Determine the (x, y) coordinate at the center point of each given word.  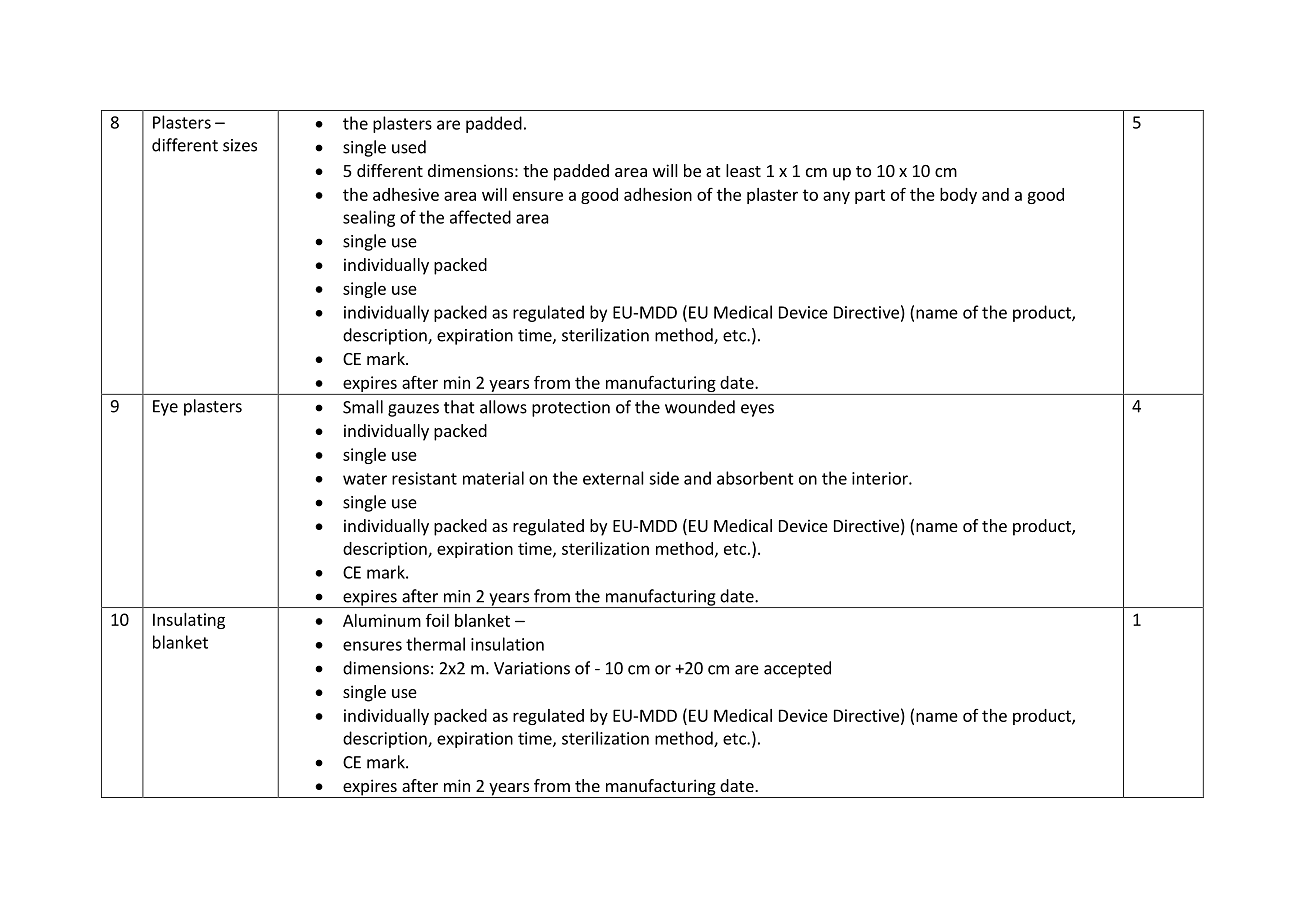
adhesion (658, 194)
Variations (532, 668)
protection (571, 409)
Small (363, 407)
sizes (240, 145)
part (870, 196)
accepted (797, 669)
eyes (757, 410)
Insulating (189, 621)
